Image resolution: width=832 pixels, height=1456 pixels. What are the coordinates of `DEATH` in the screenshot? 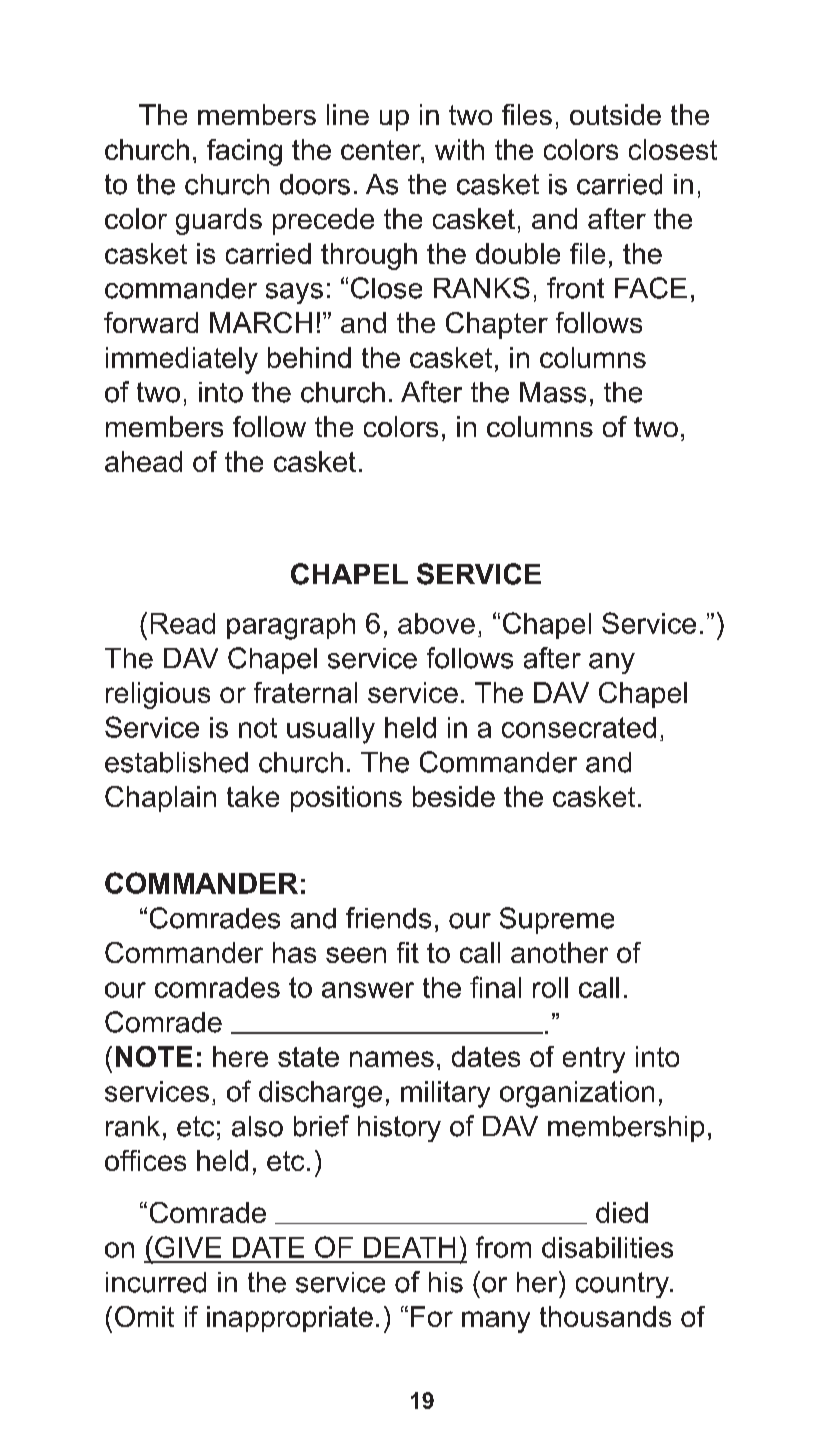 It's located at (409, 1247).
